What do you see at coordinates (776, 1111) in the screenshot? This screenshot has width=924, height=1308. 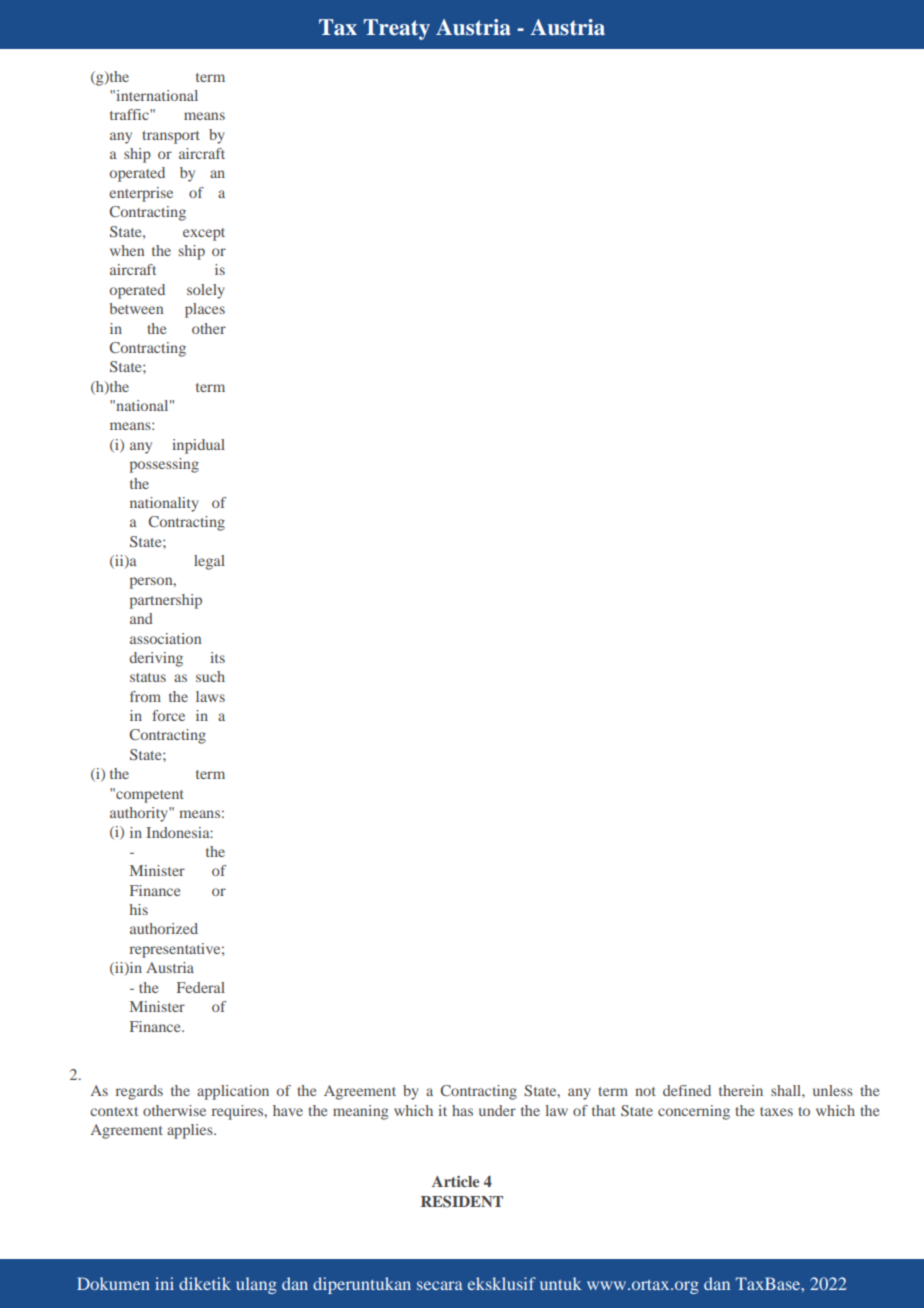 I see `taxes` at bounding box center [776, 1111].
